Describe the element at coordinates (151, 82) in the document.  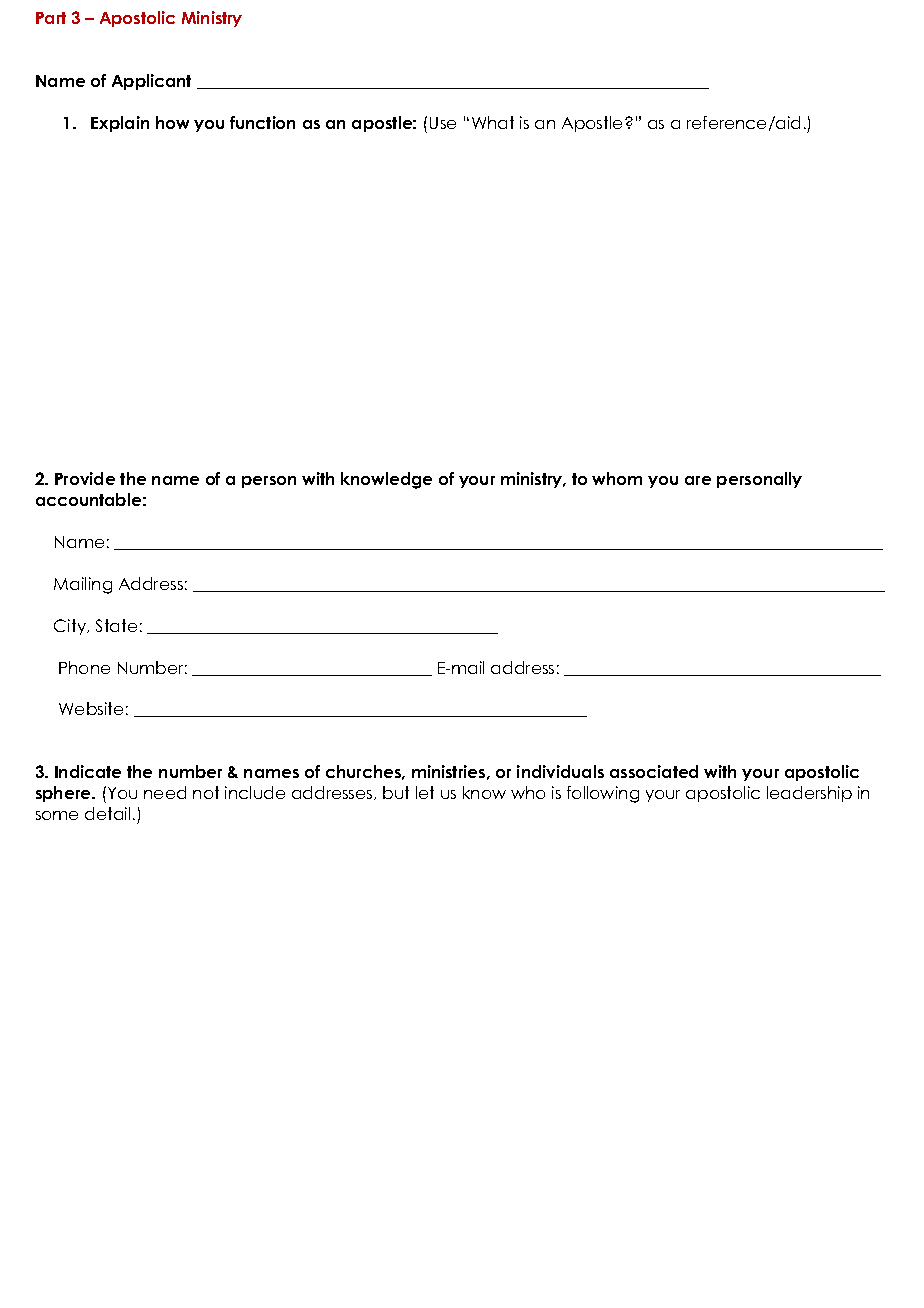
I see `Applicant` at that location.
